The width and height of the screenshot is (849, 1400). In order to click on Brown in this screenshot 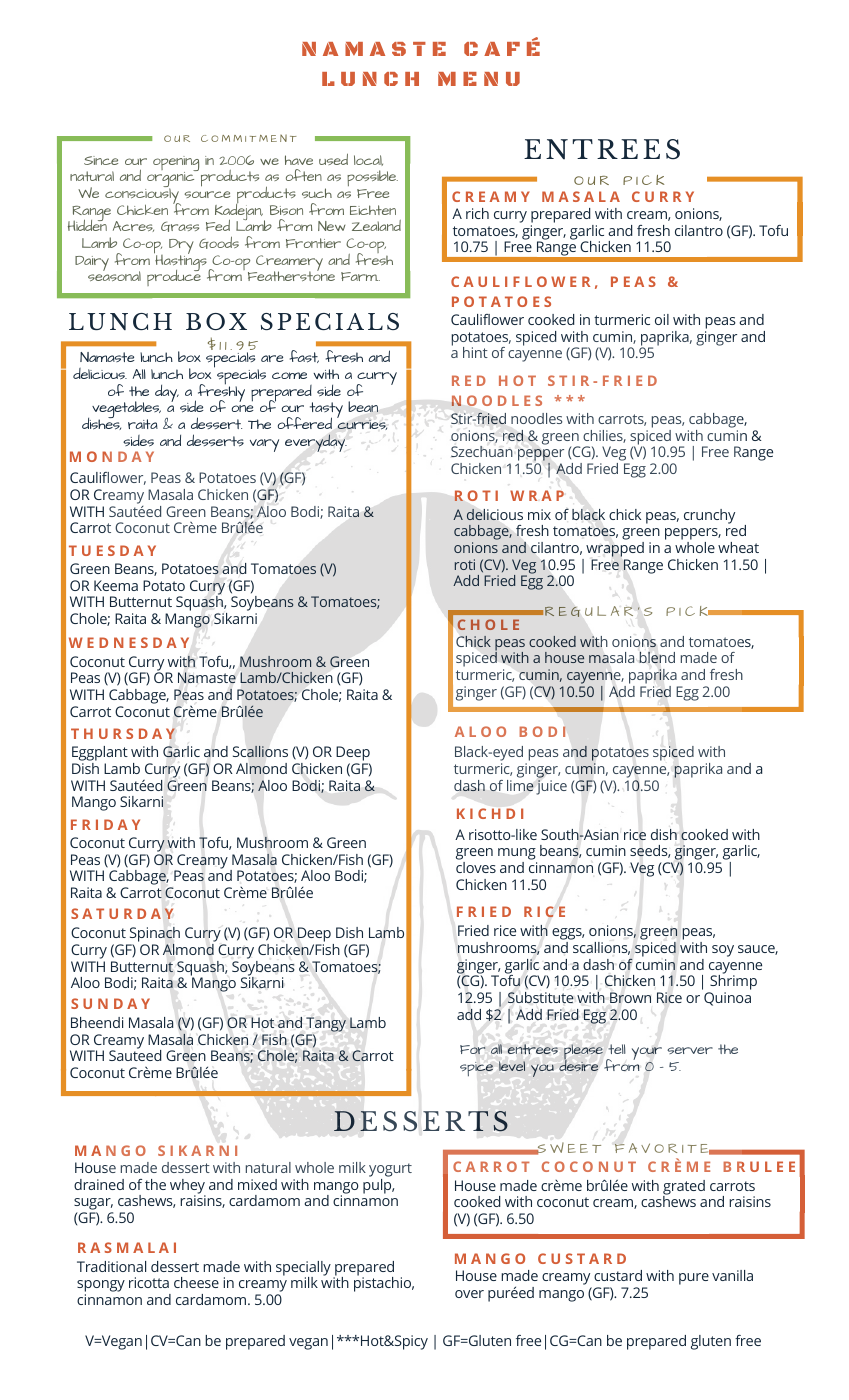, I will do `click(630, 997)`.
